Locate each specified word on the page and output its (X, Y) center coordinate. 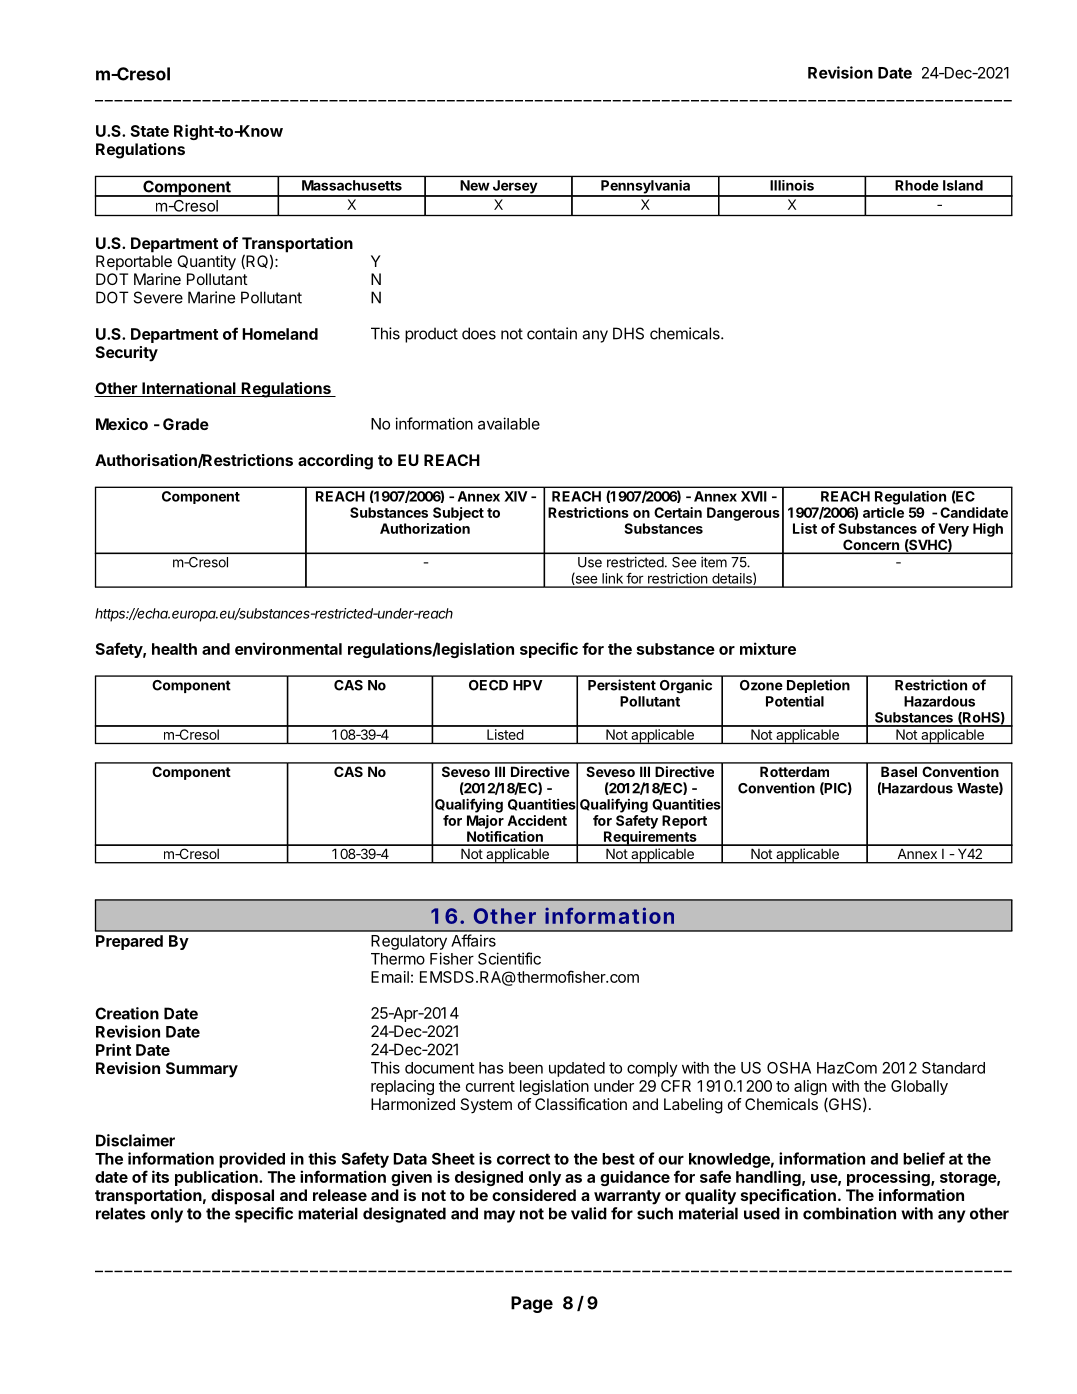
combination (849, 1213)
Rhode (917, 185)
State (149, 131)
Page (532, 1304)
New (475, 185)
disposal (242, 1197)
